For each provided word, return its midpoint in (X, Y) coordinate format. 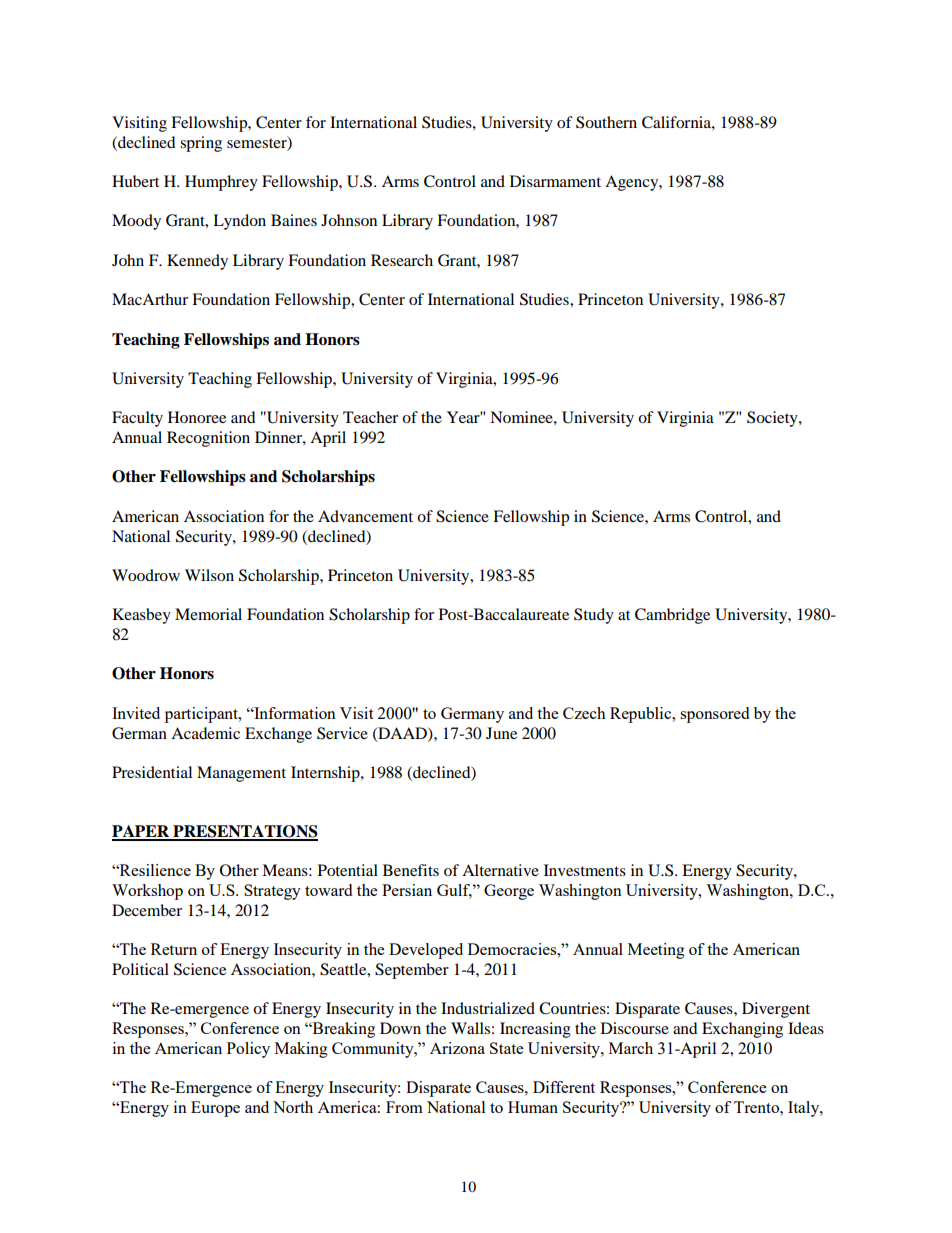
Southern (606, 122)
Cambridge (672, 616)
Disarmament (555, 181)
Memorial (208, 614)
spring (201, 144)
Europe (215, 1109)
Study (594, 616)
